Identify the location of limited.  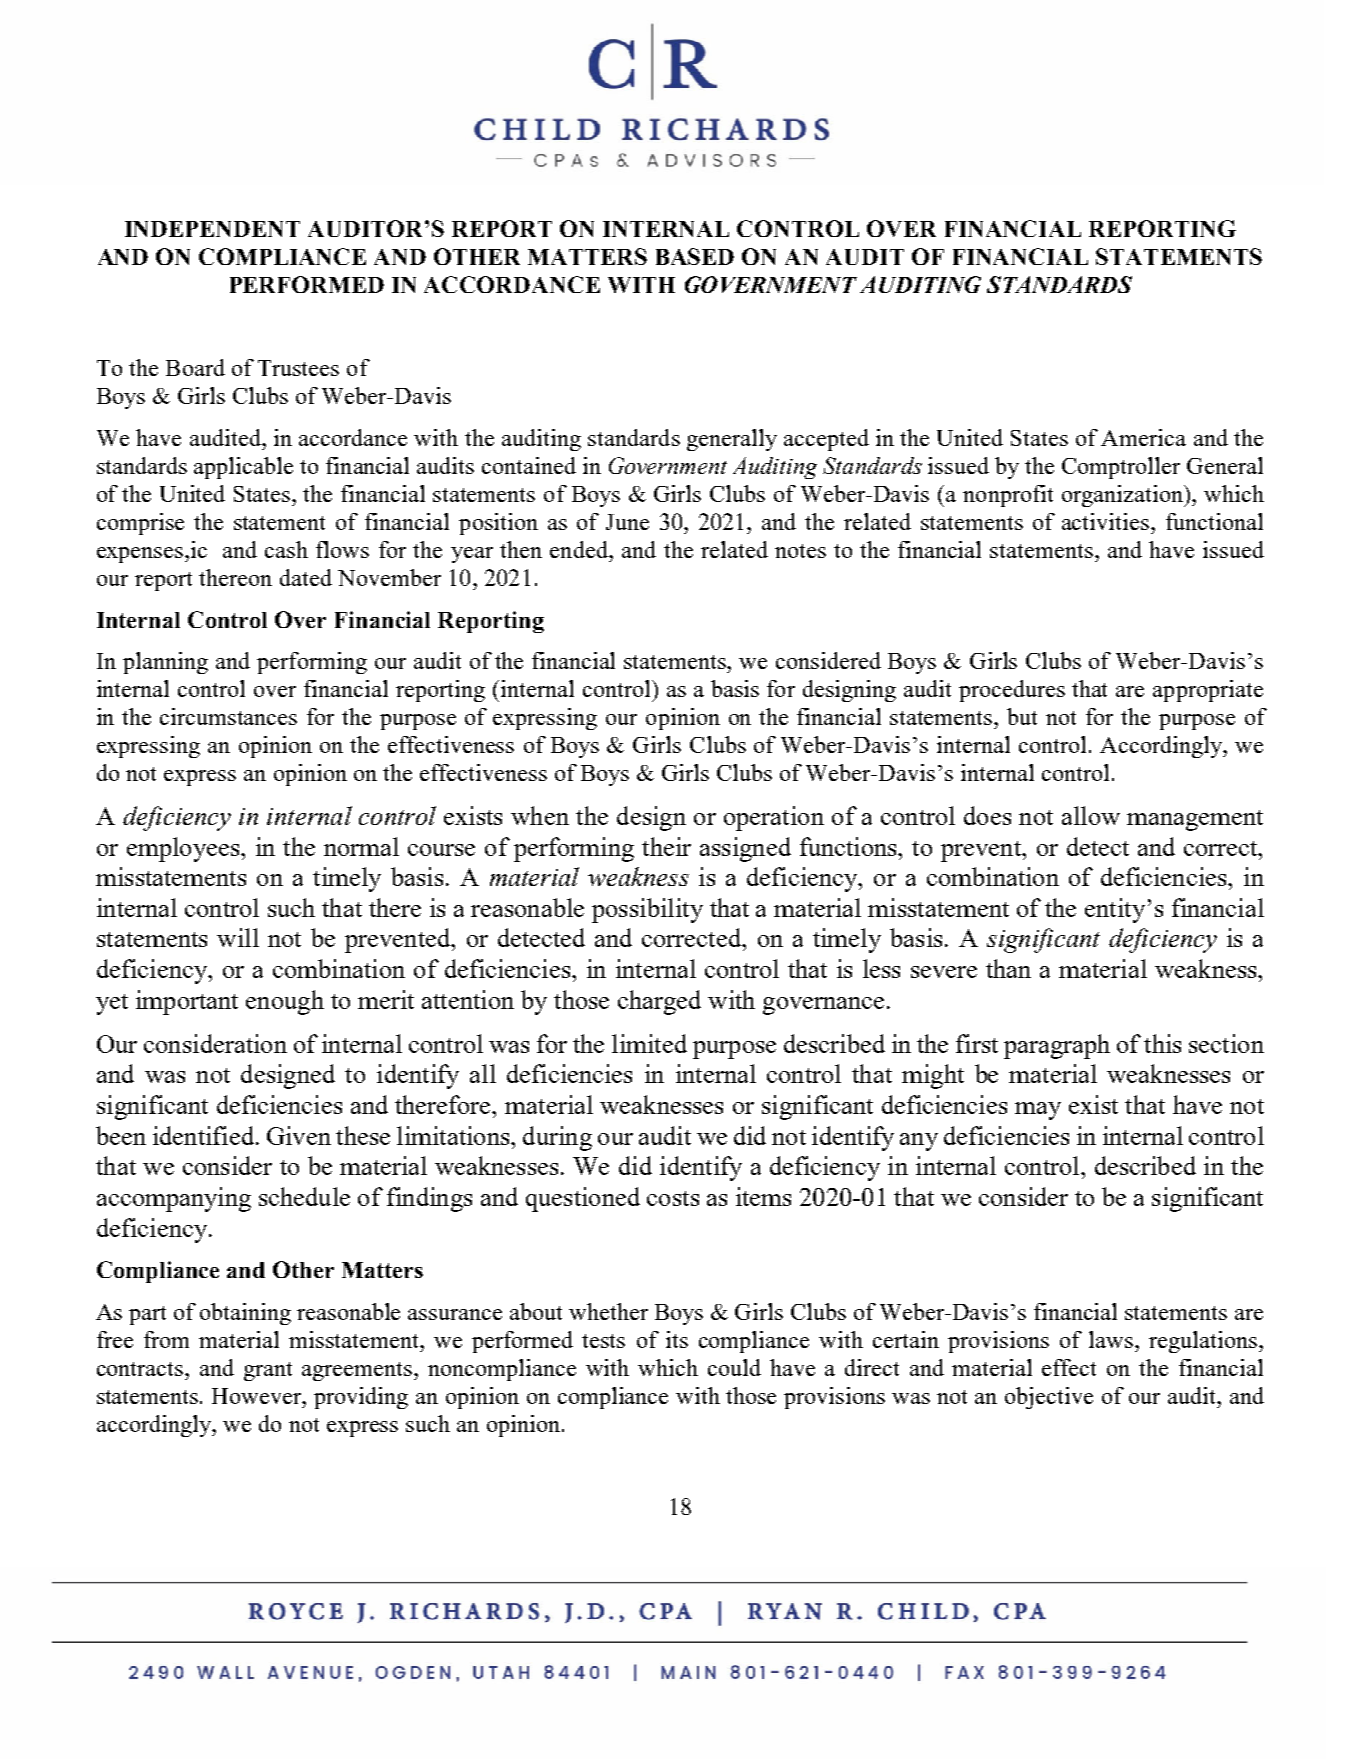
(649, 1043).
